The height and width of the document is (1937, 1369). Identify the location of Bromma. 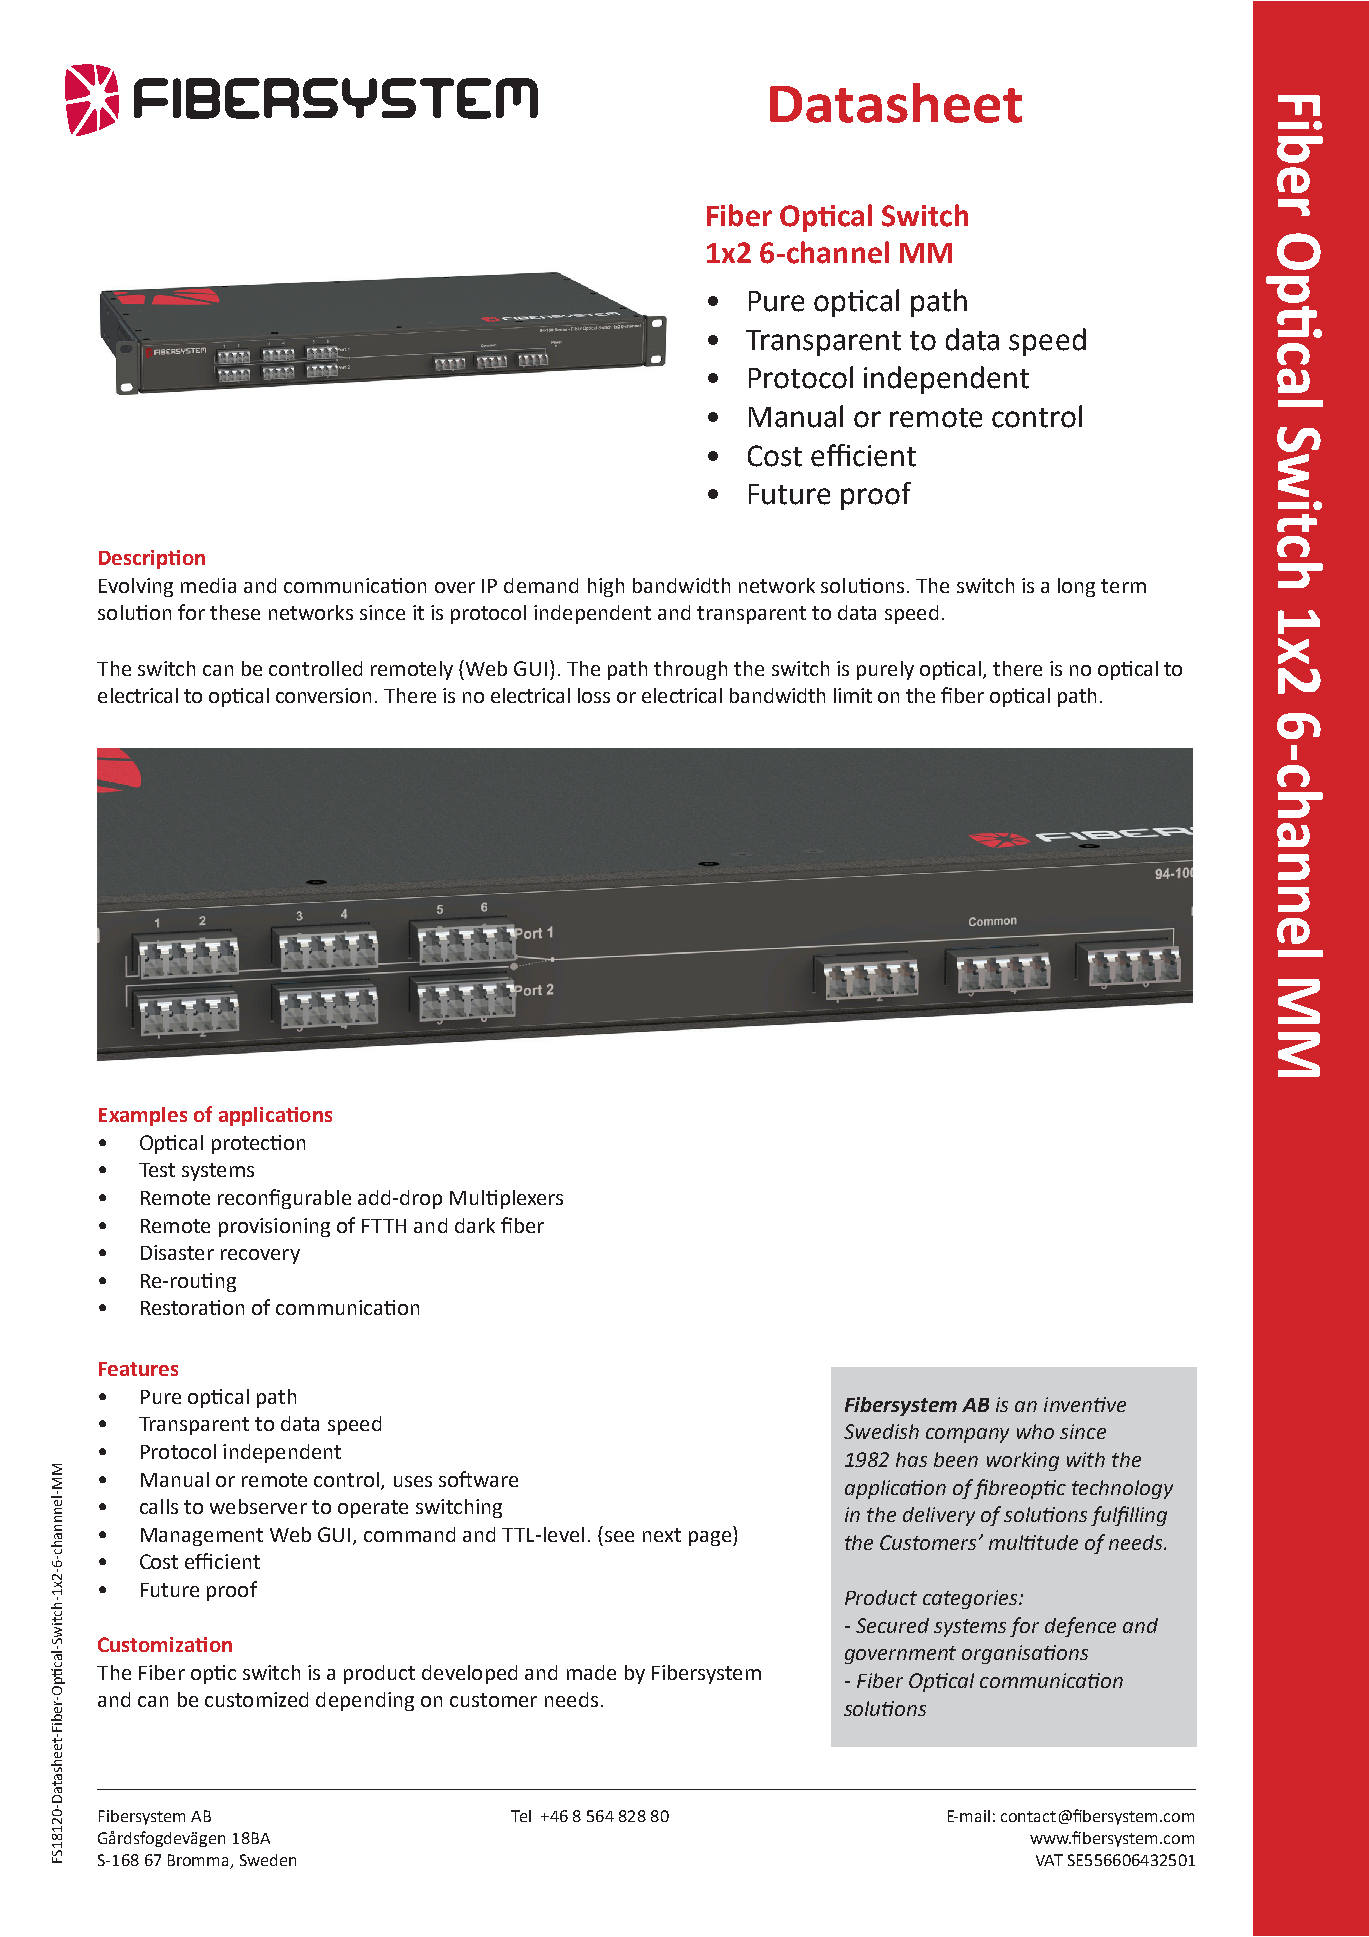
(200, 1861).
